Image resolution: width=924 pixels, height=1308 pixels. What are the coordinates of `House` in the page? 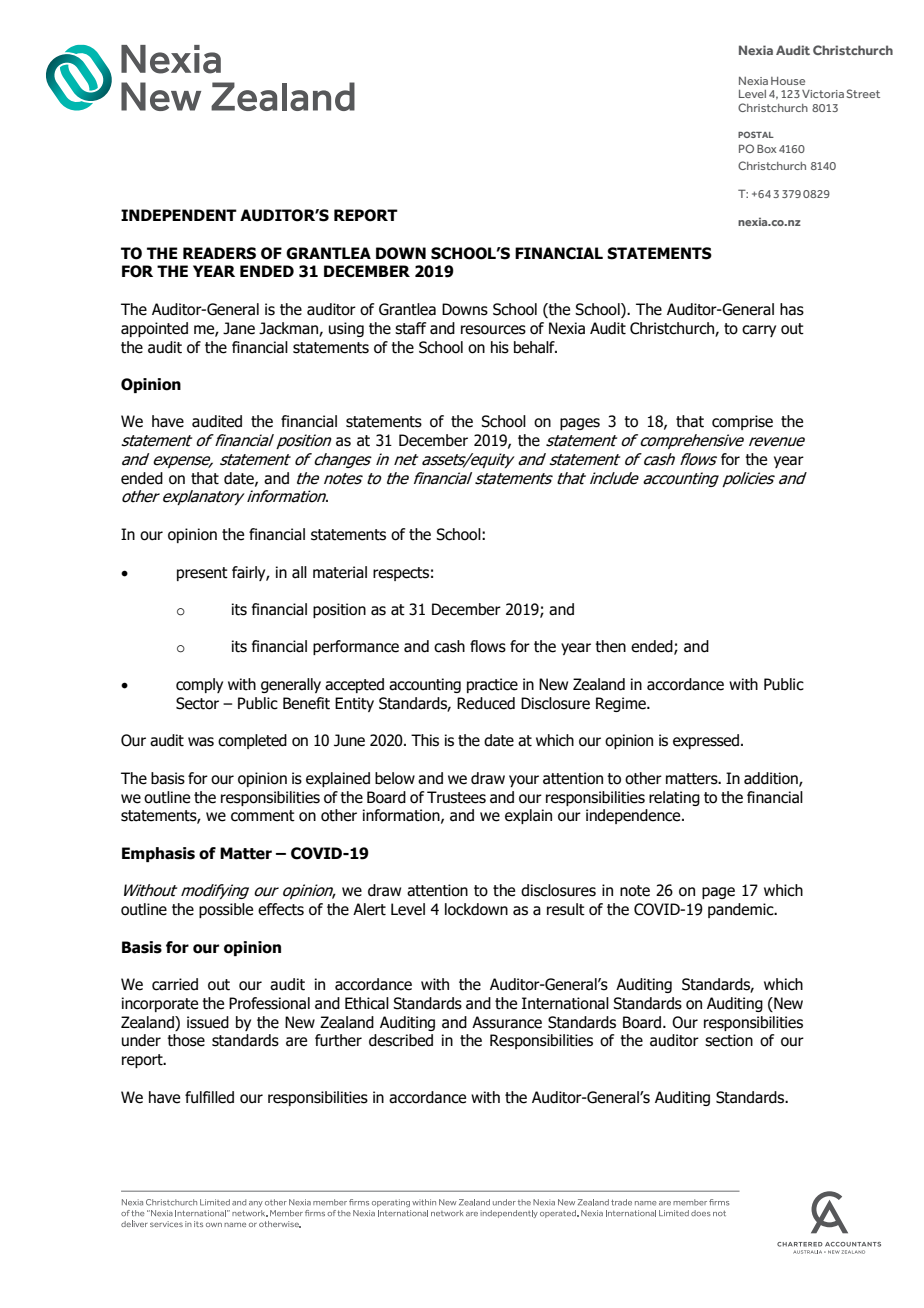 It's located at (788, 81).
